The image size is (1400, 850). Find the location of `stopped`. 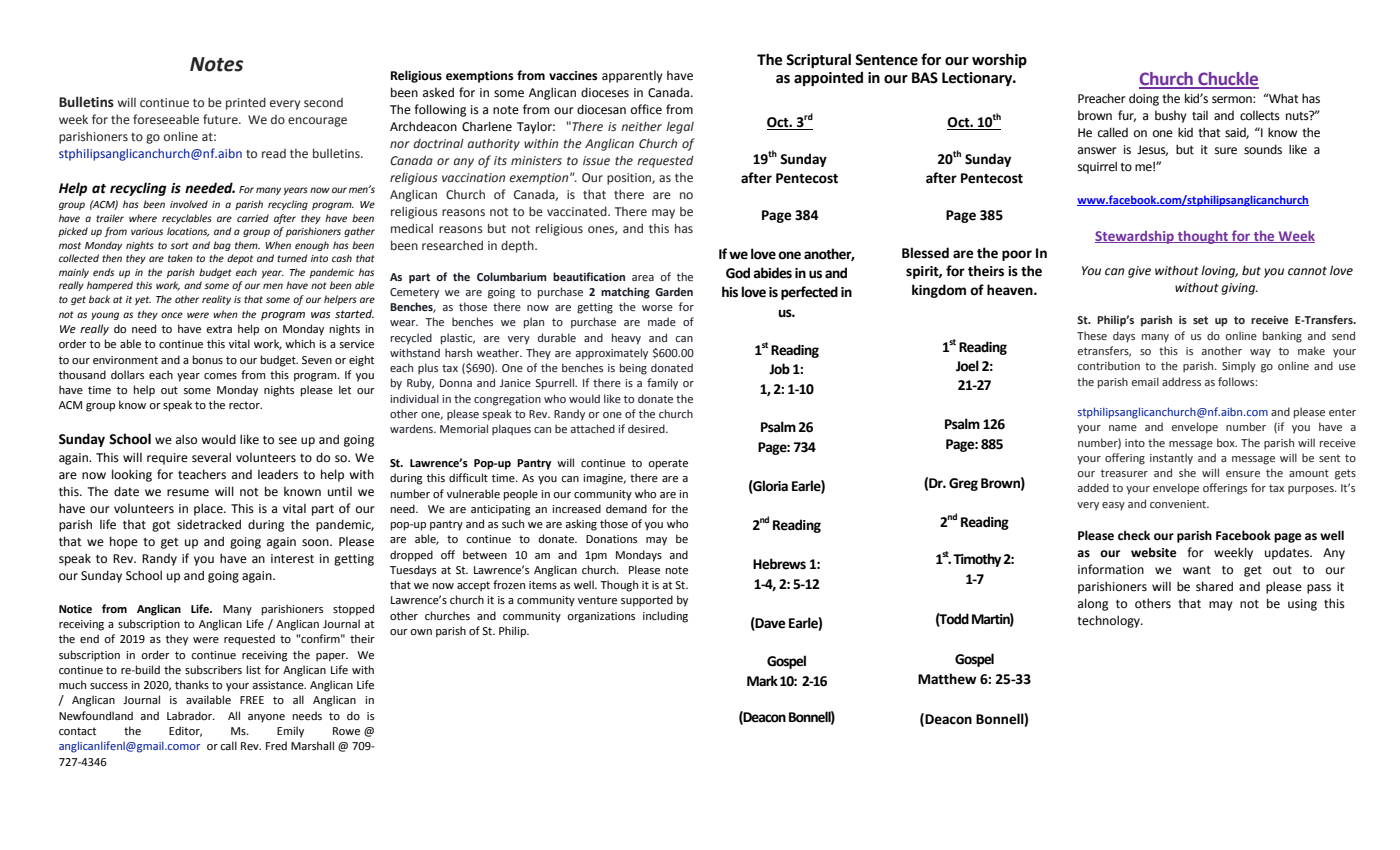

stopped is located at coordinates (353, 610).
